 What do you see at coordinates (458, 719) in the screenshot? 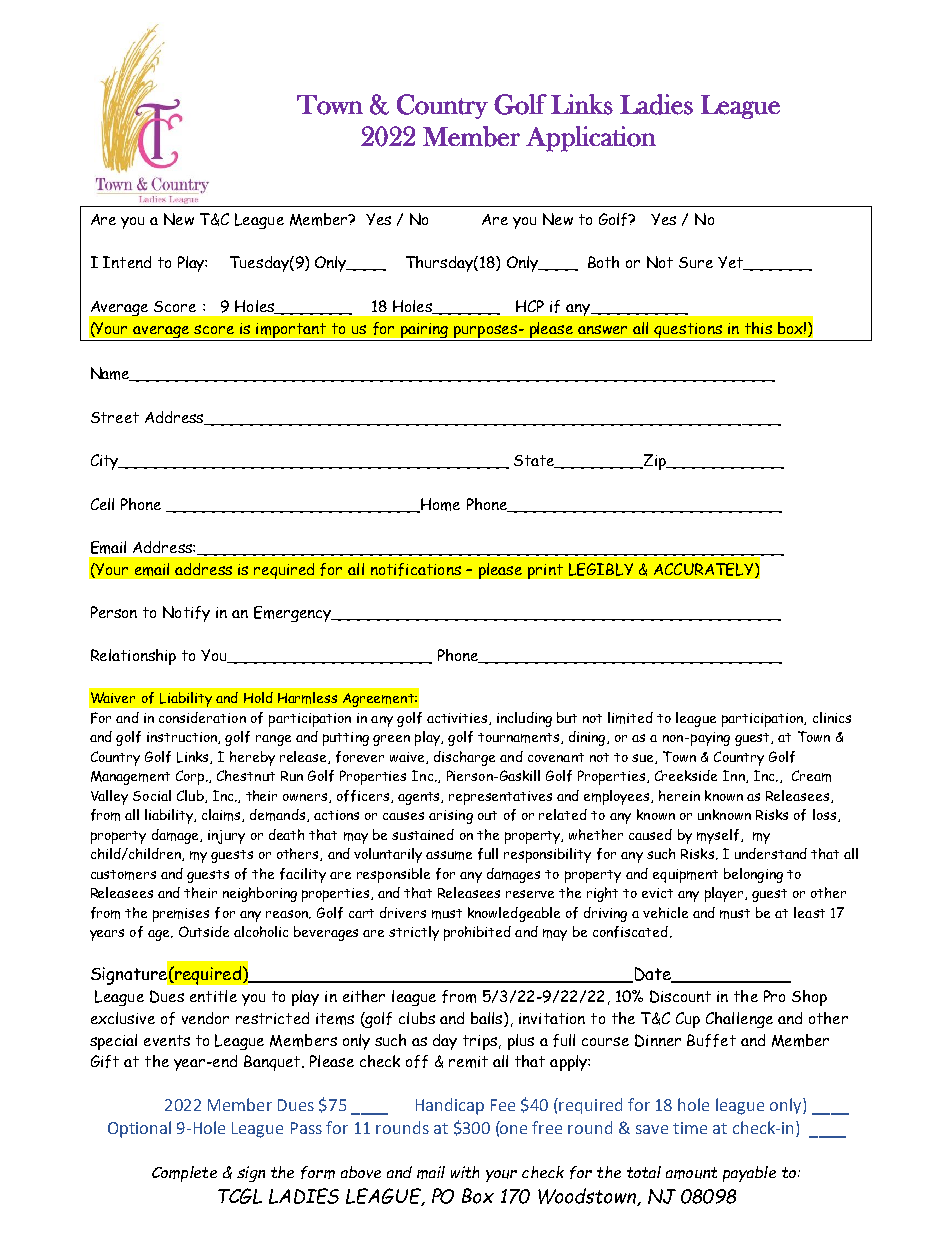
I see `activities` at bounding box center [458, 719].
